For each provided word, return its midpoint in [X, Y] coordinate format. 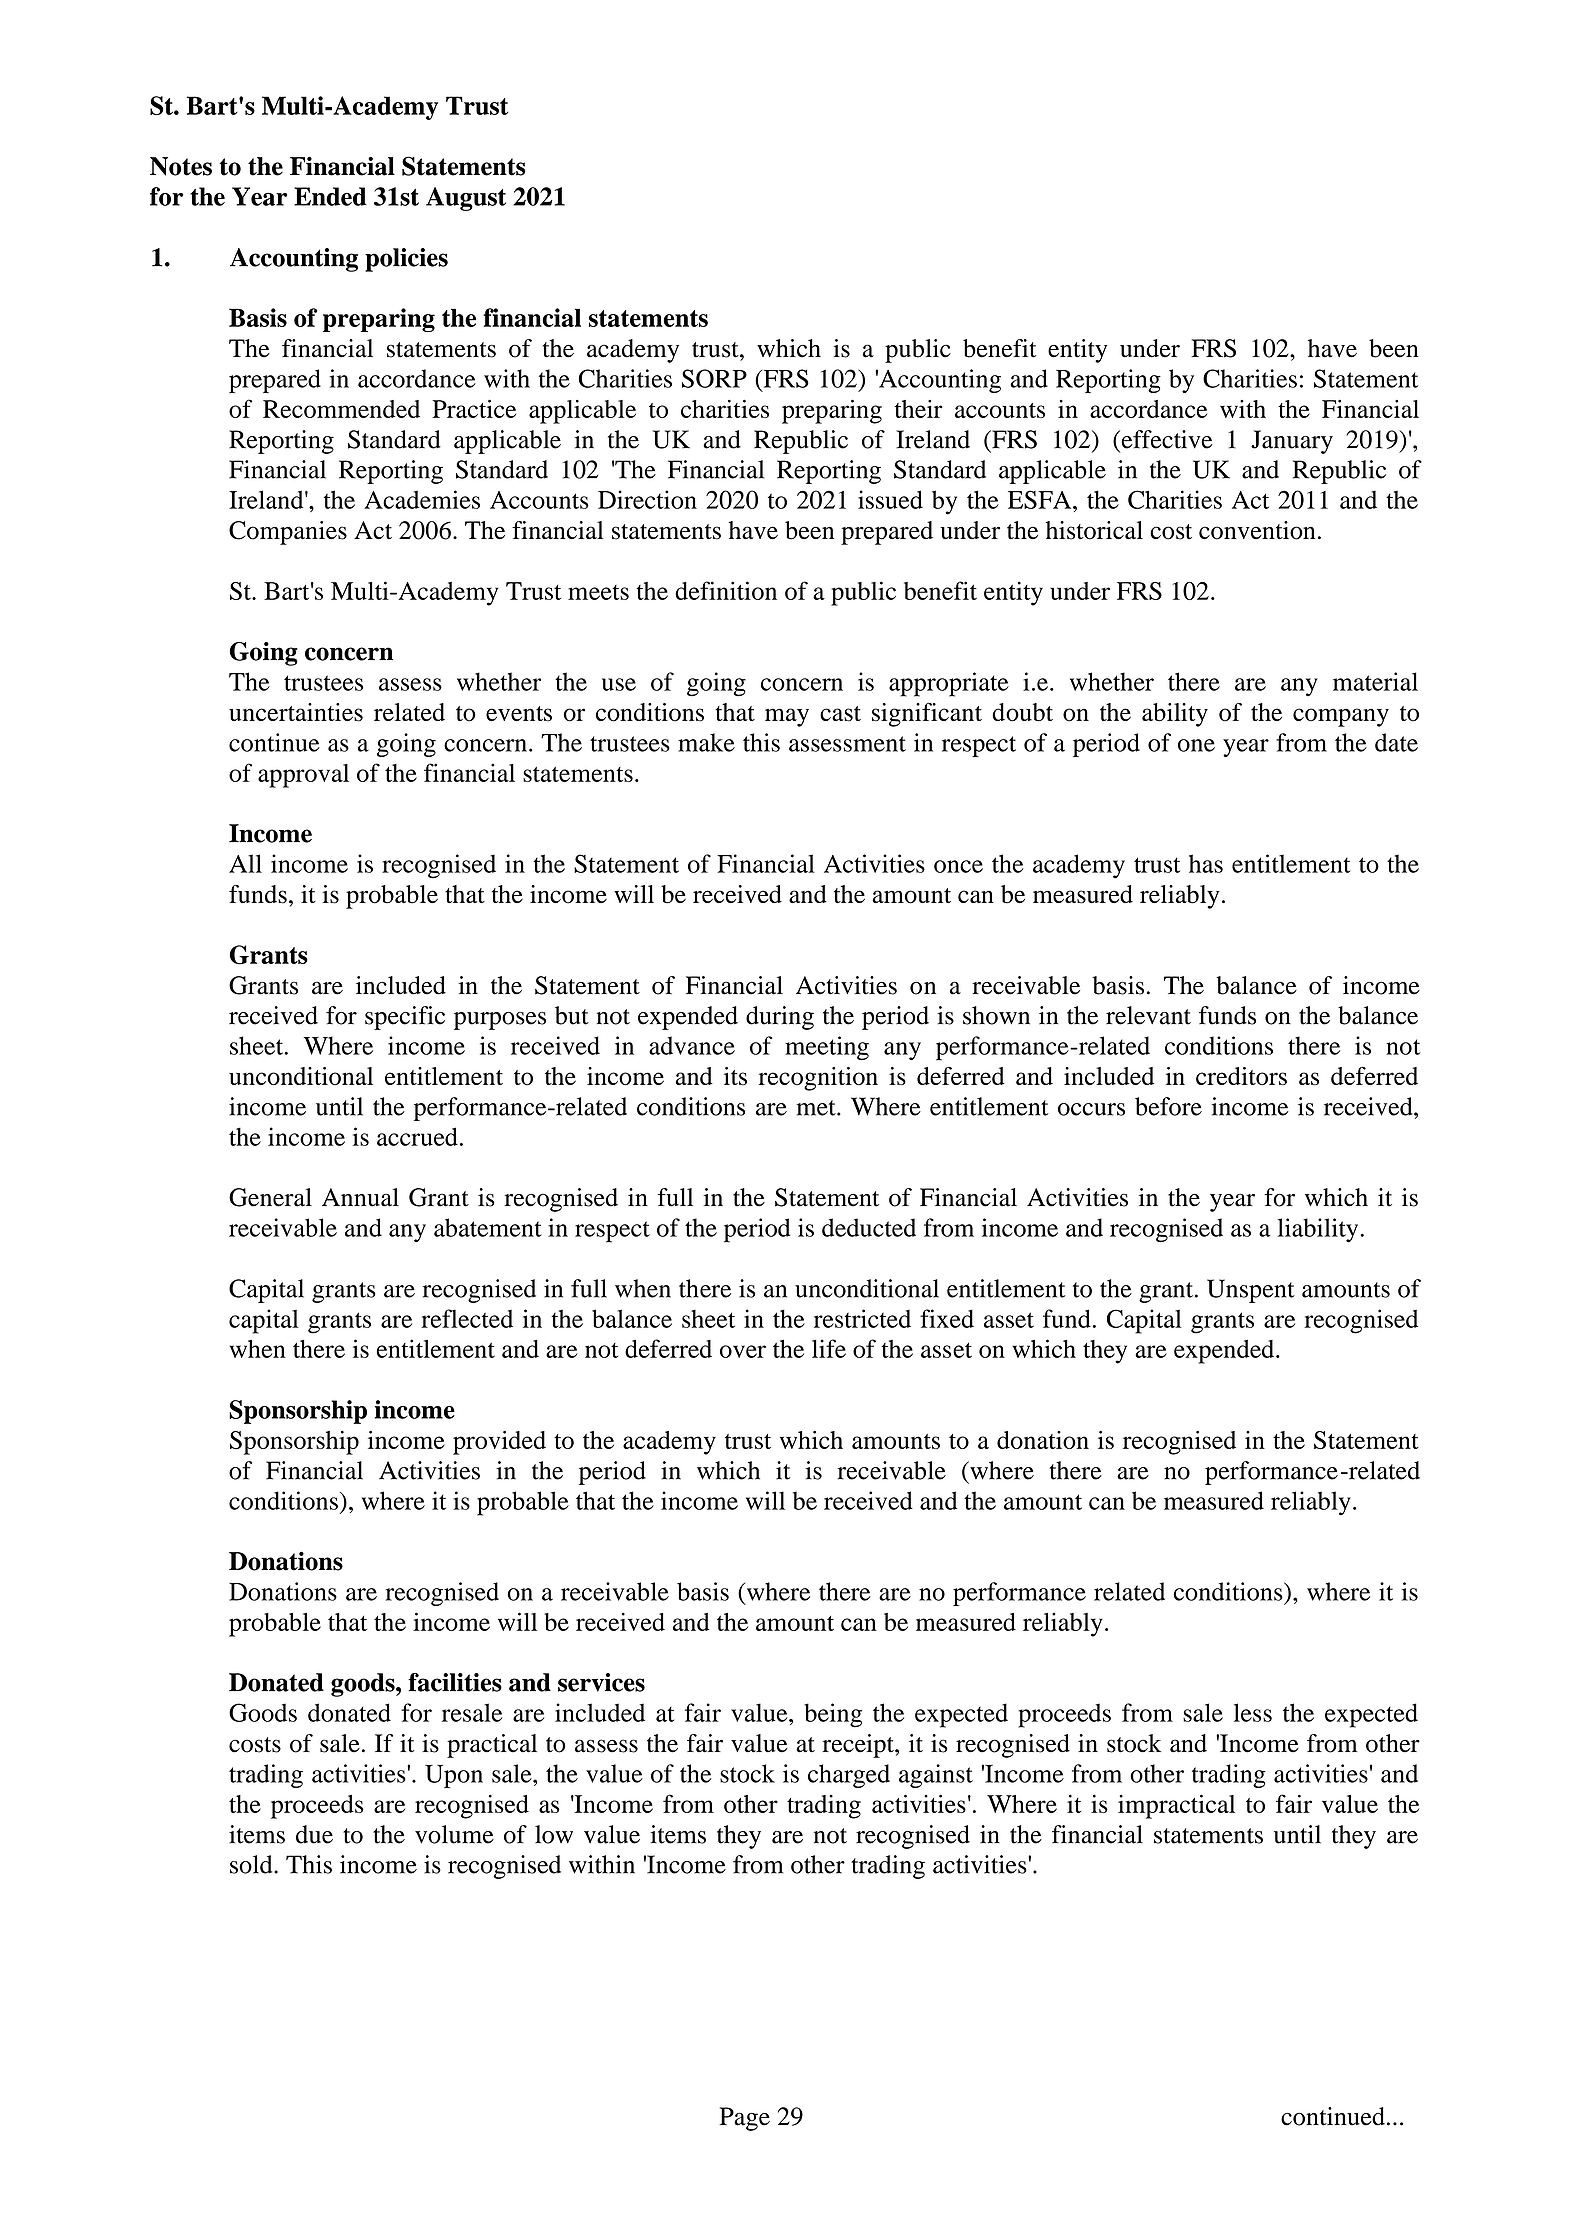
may [787, 717]
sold [252, 1864]
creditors [1241, 1076]
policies [406, 260]
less [1253, 1712]
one [1196, 745]
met [817, 1108]
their [919, 409]
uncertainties [296, 712]
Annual [360, 1197]
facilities [455, 1682]
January [1292, 442]
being [833, 1715]
